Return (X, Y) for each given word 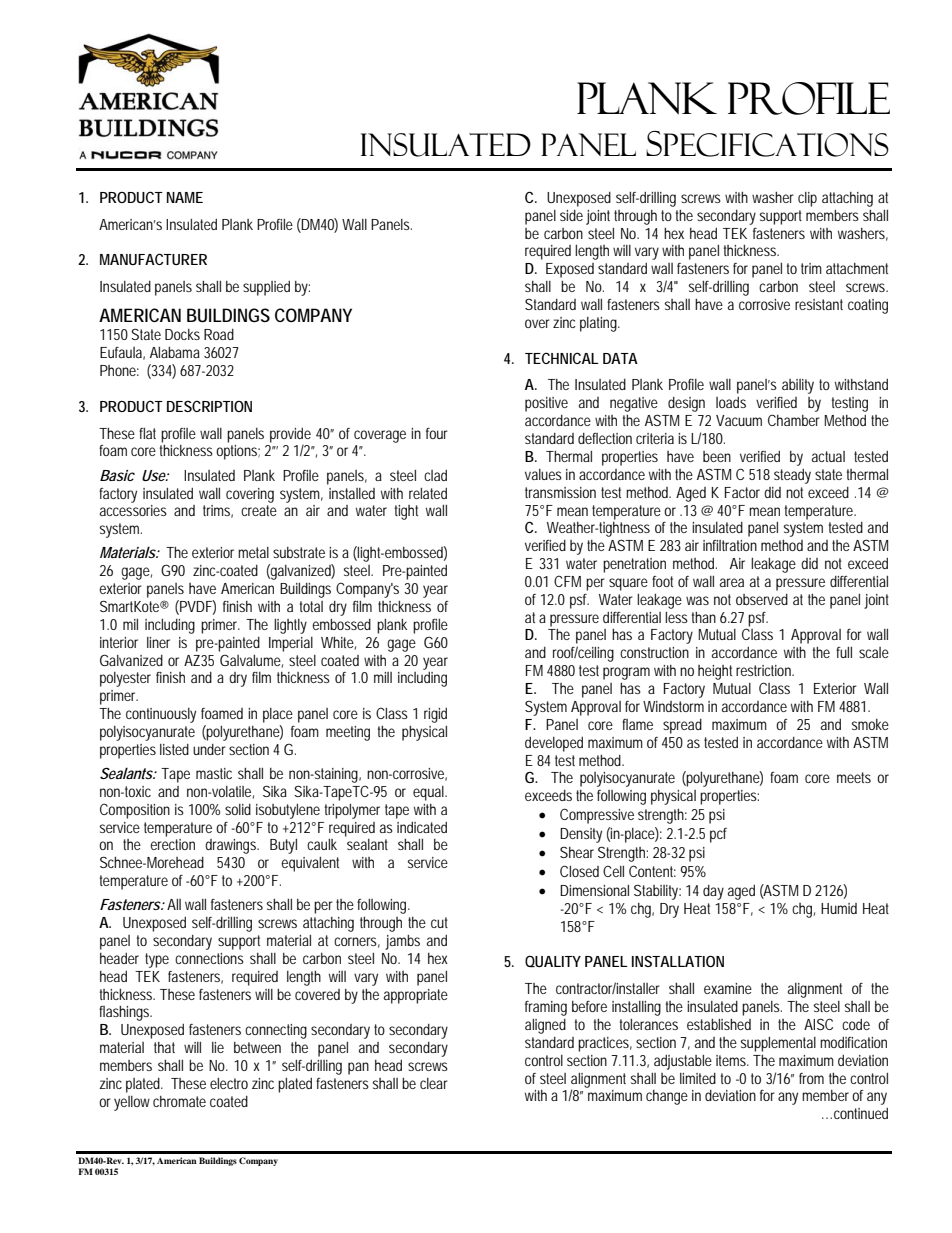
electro (229, 1083)
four (437, 433)
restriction (763, 670)
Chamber (794, 420)
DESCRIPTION (209, 406)
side (571, 215)
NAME (185, 197)
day (713, 892)
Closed (579, 871)
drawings (231, 846)
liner (158, 642)
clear (434, 1083)
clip (807, 199)
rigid (435, 715)
